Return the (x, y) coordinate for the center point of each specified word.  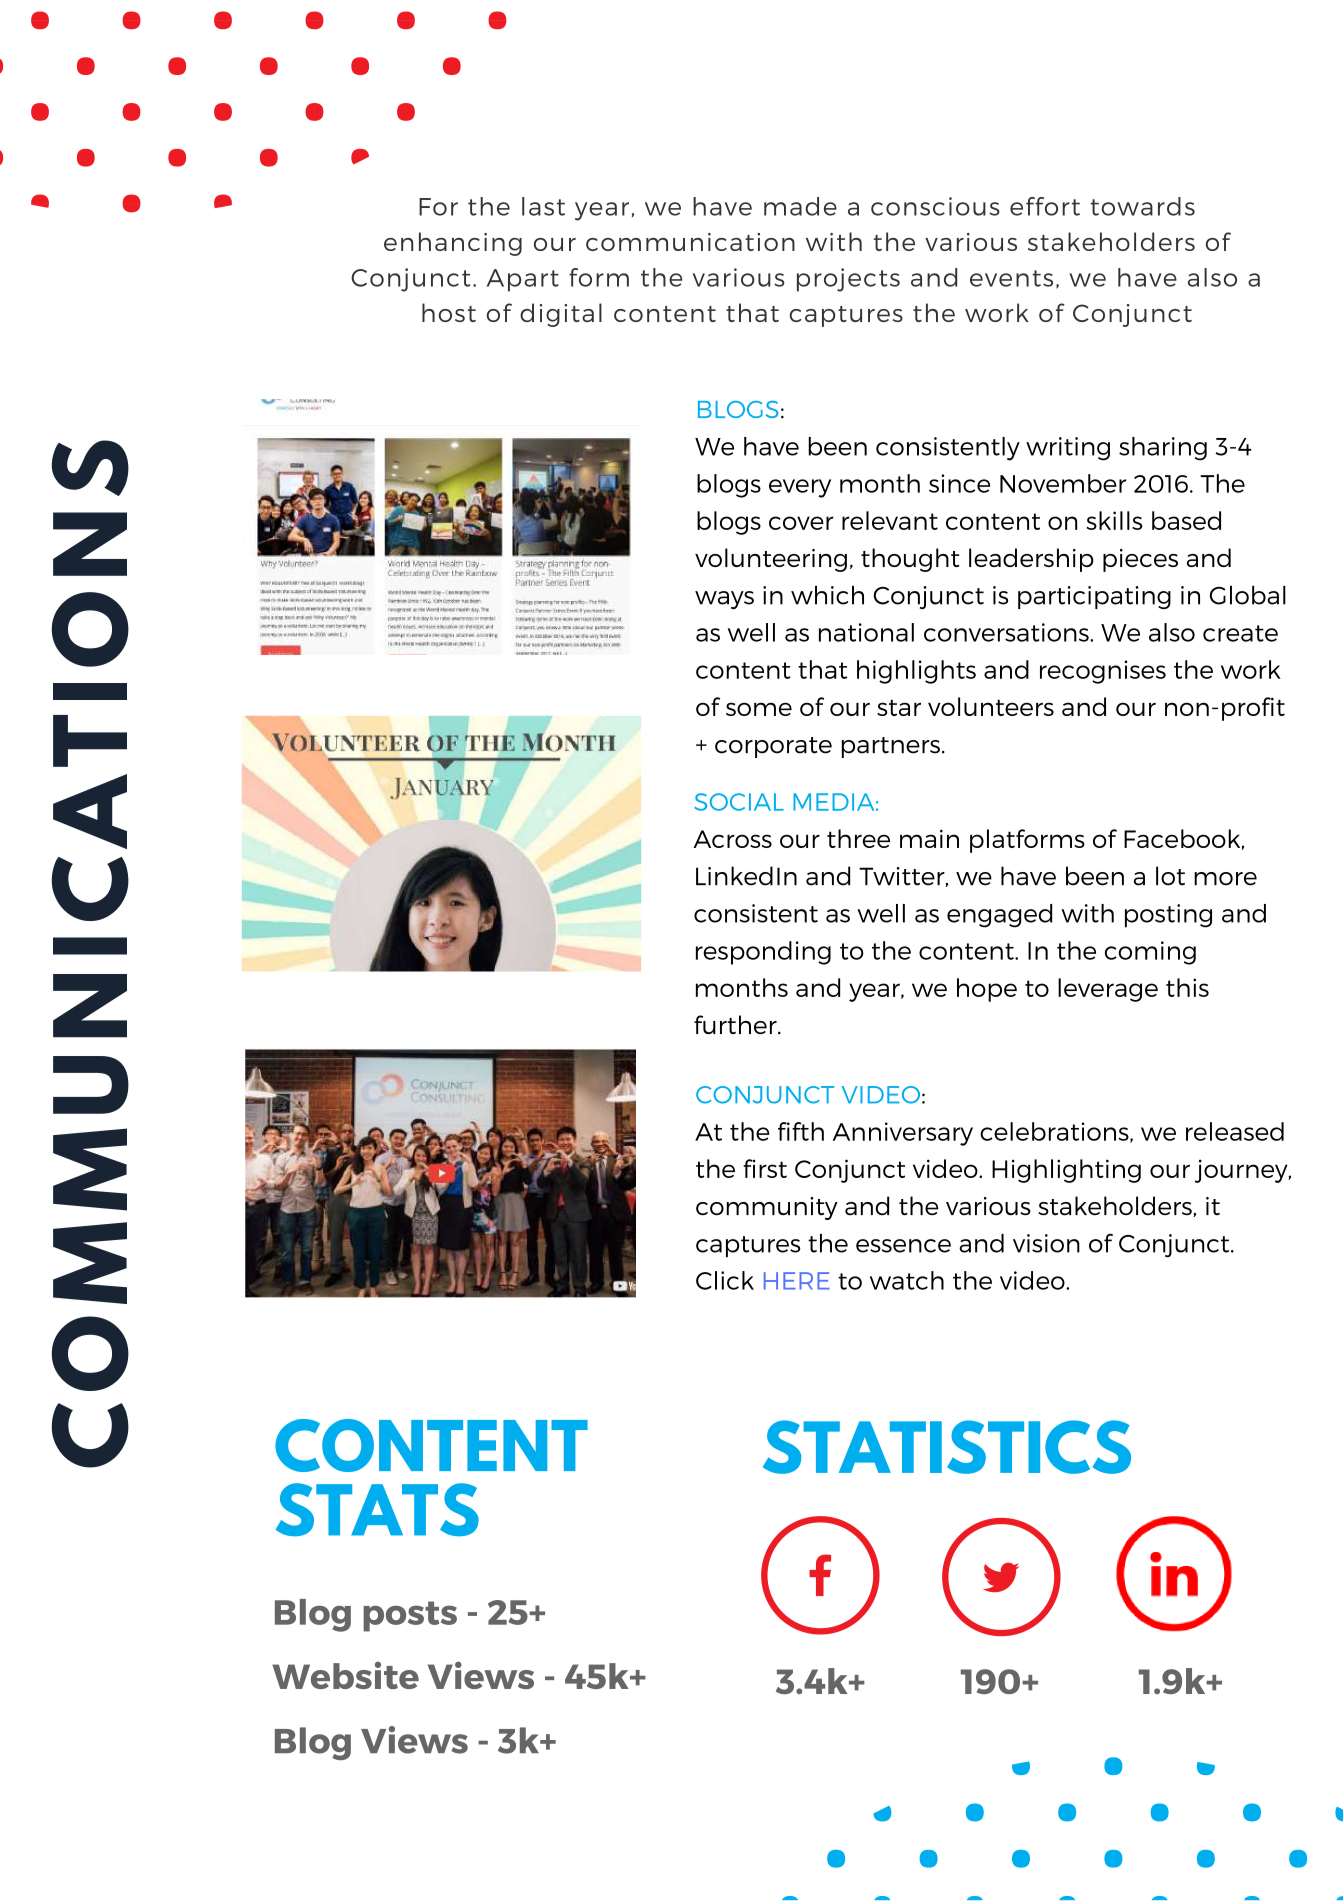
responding (763, 953)
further (736, 1024)
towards (1142, 206)
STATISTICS (947, 1447)
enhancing (453, 244)
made (800, 206)
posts (410, 1616)
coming (1150, 953)
